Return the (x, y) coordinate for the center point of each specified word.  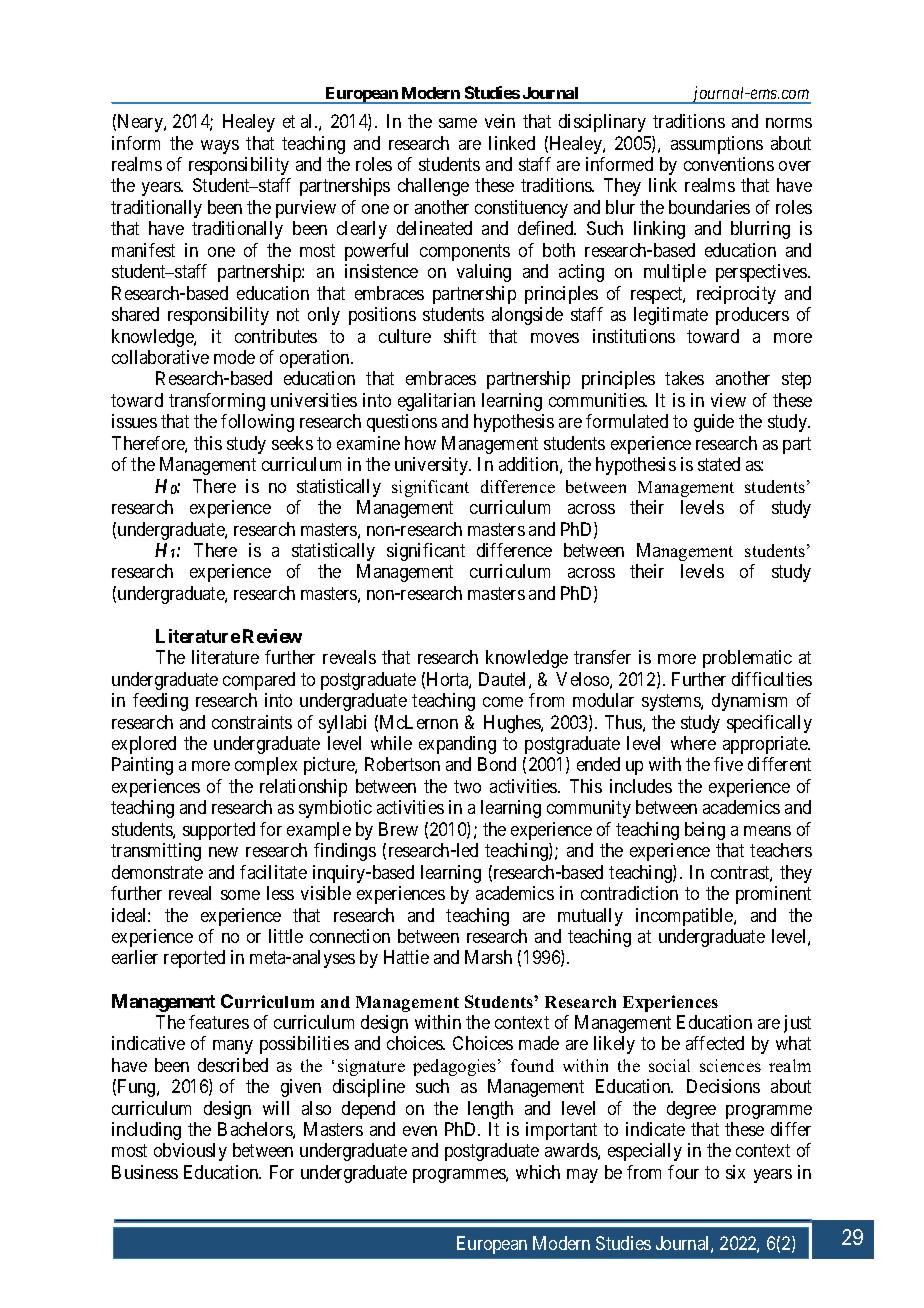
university (433, 466)
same (458, 123)
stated (719, 464)
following (257, 423)
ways (220, 147)
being (705, 831)
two (467, 786)
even (420, 1131)
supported (219, 831)
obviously (190, 1152)
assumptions (717, 145)
